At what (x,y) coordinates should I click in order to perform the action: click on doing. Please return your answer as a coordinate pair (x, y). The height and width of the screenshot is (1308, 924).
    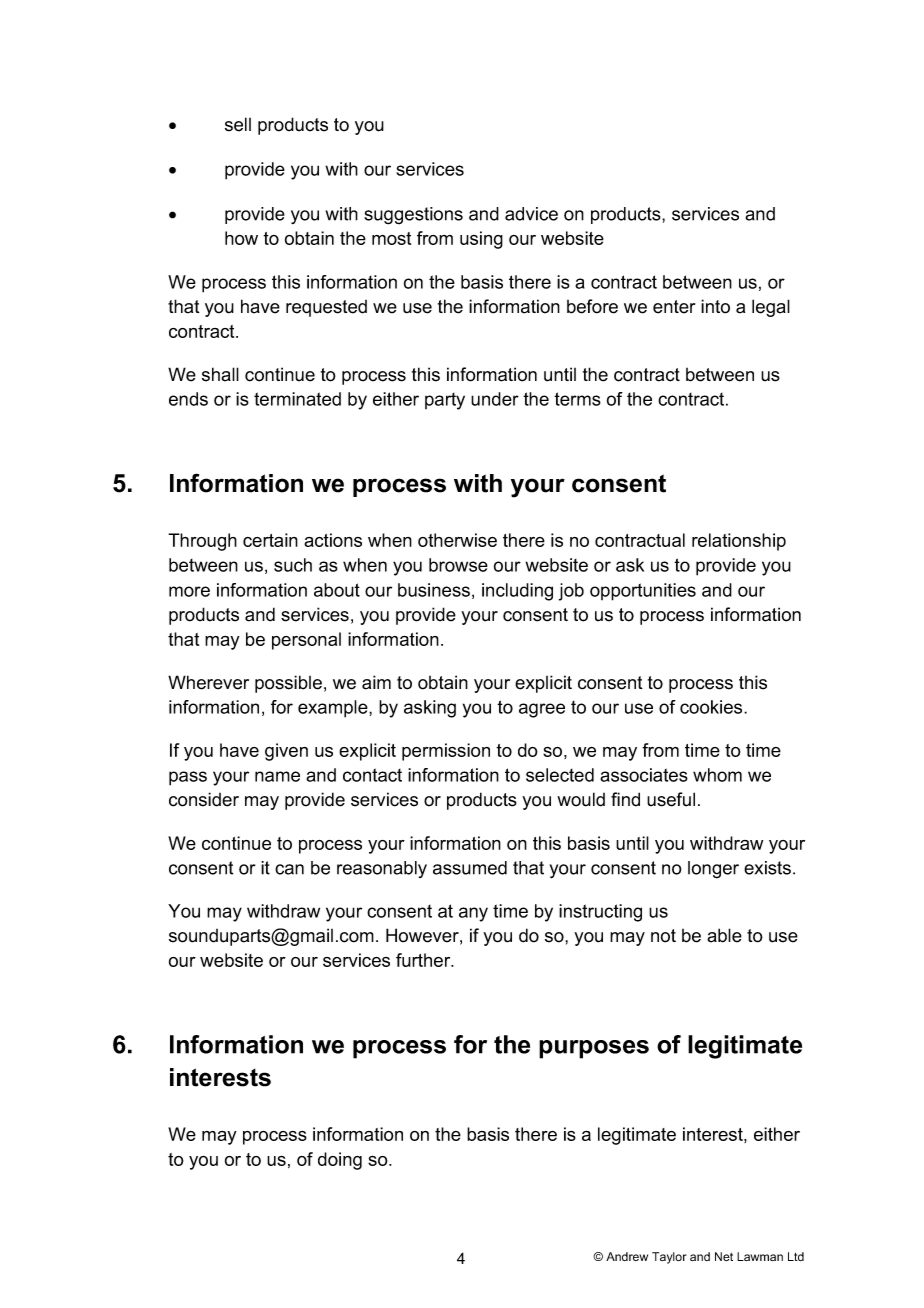
    Looking at the image, I should click on (340, 1161).
